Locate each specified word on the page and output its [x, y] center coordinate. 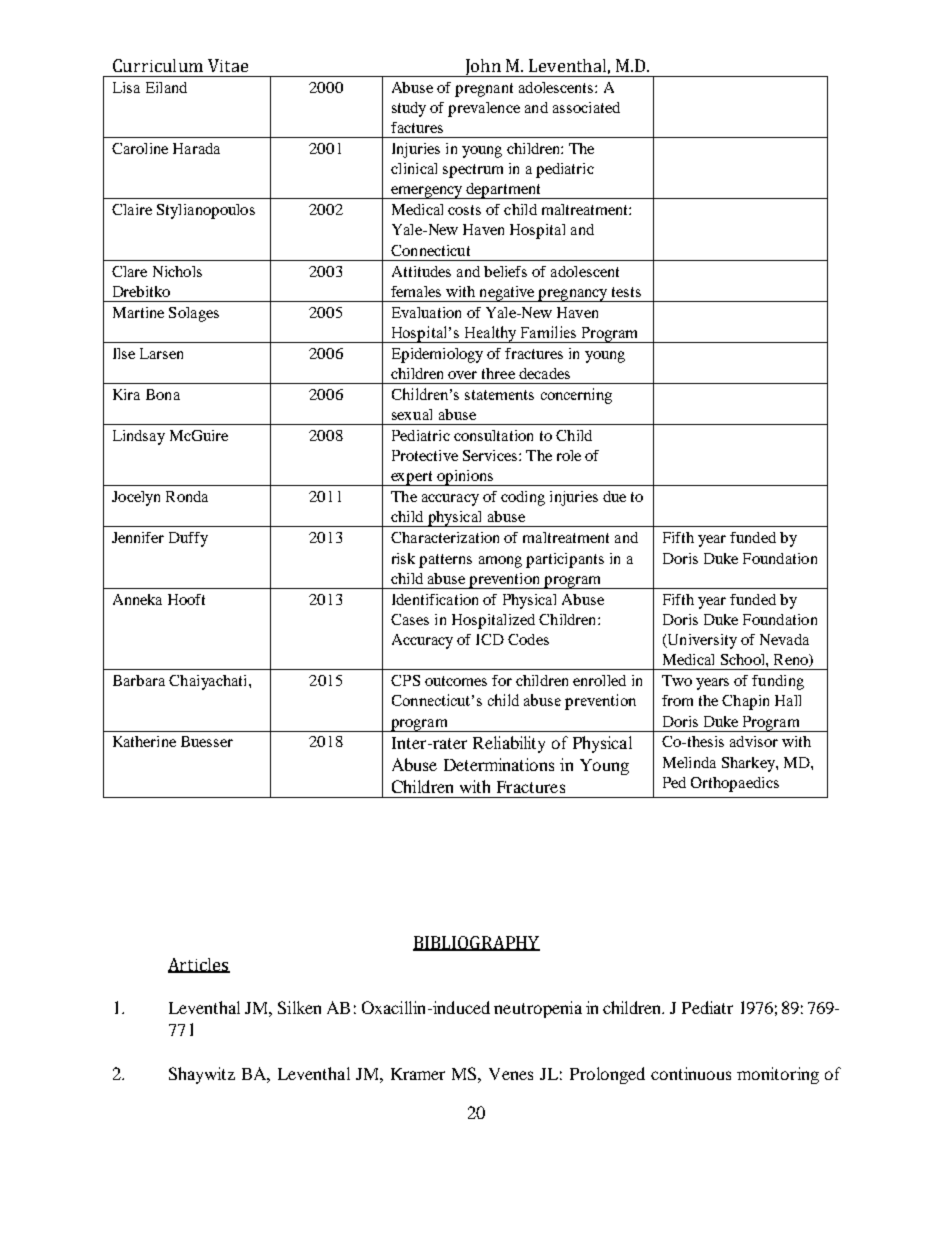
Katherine [144, 741]
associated [586, 107]
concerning [576, 396]
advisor [754, 741]
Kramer [418, 1074]
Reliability [509, 744]
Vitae [228, 65]
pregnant [484, 90]
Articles [199, 965]
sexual [412, 414]
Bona [163, 394]
